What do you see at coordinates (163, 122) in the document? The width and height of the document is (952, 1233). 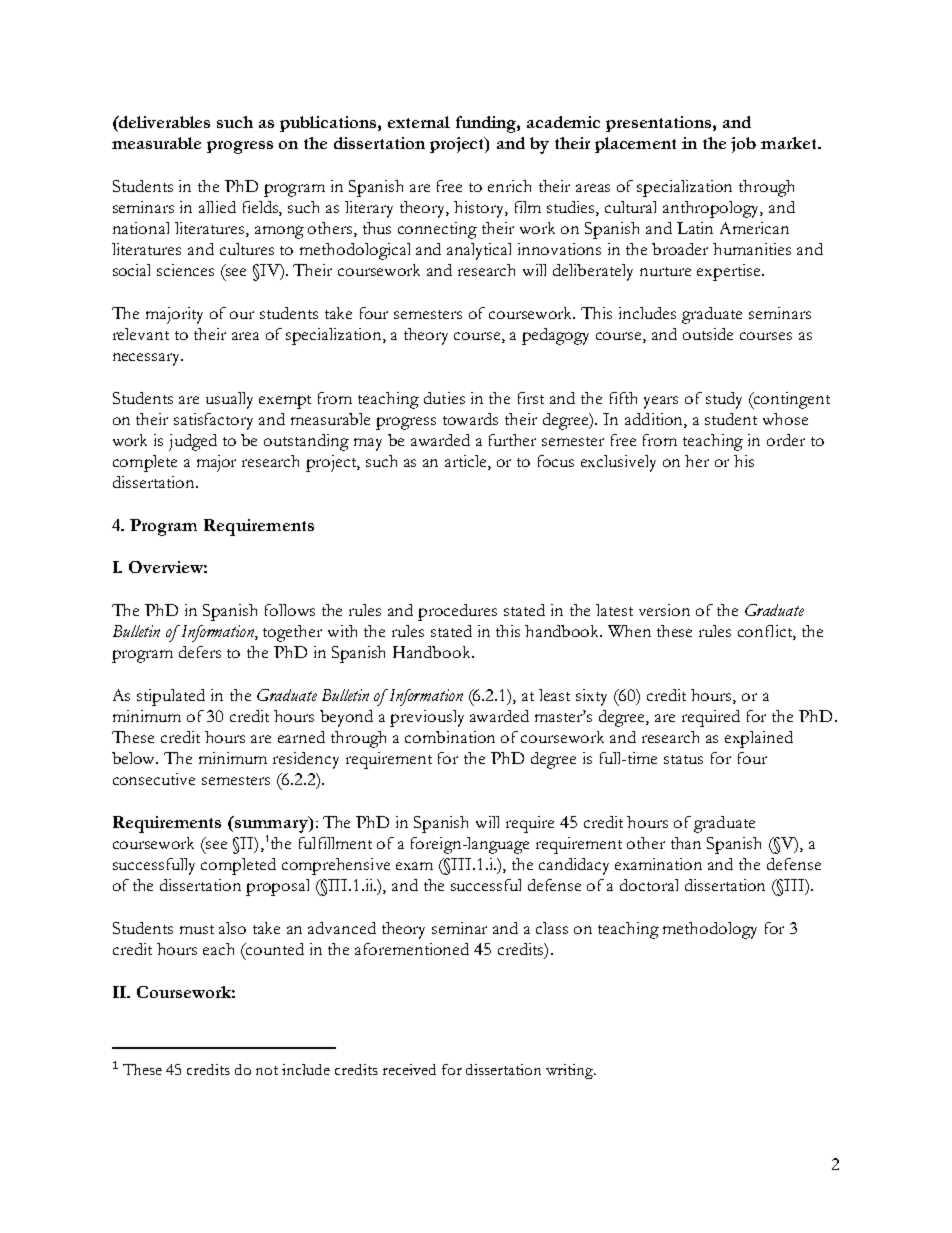 I see `deliverables` at bounding box center [163, 122].
